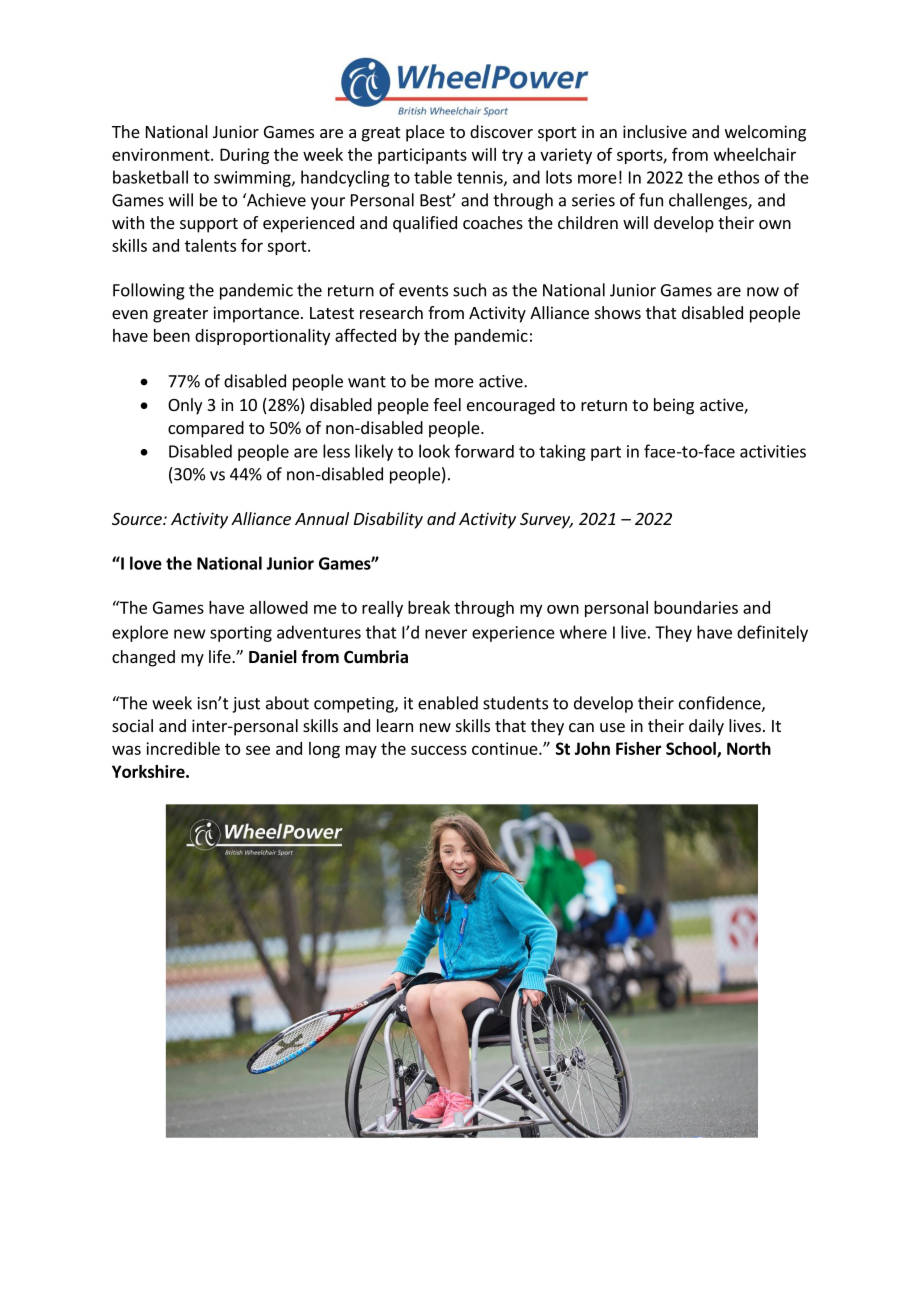 This page has width=924, height=1308. Describe the element at coordinates (439, 750) in the page. I see `success` at that location.
